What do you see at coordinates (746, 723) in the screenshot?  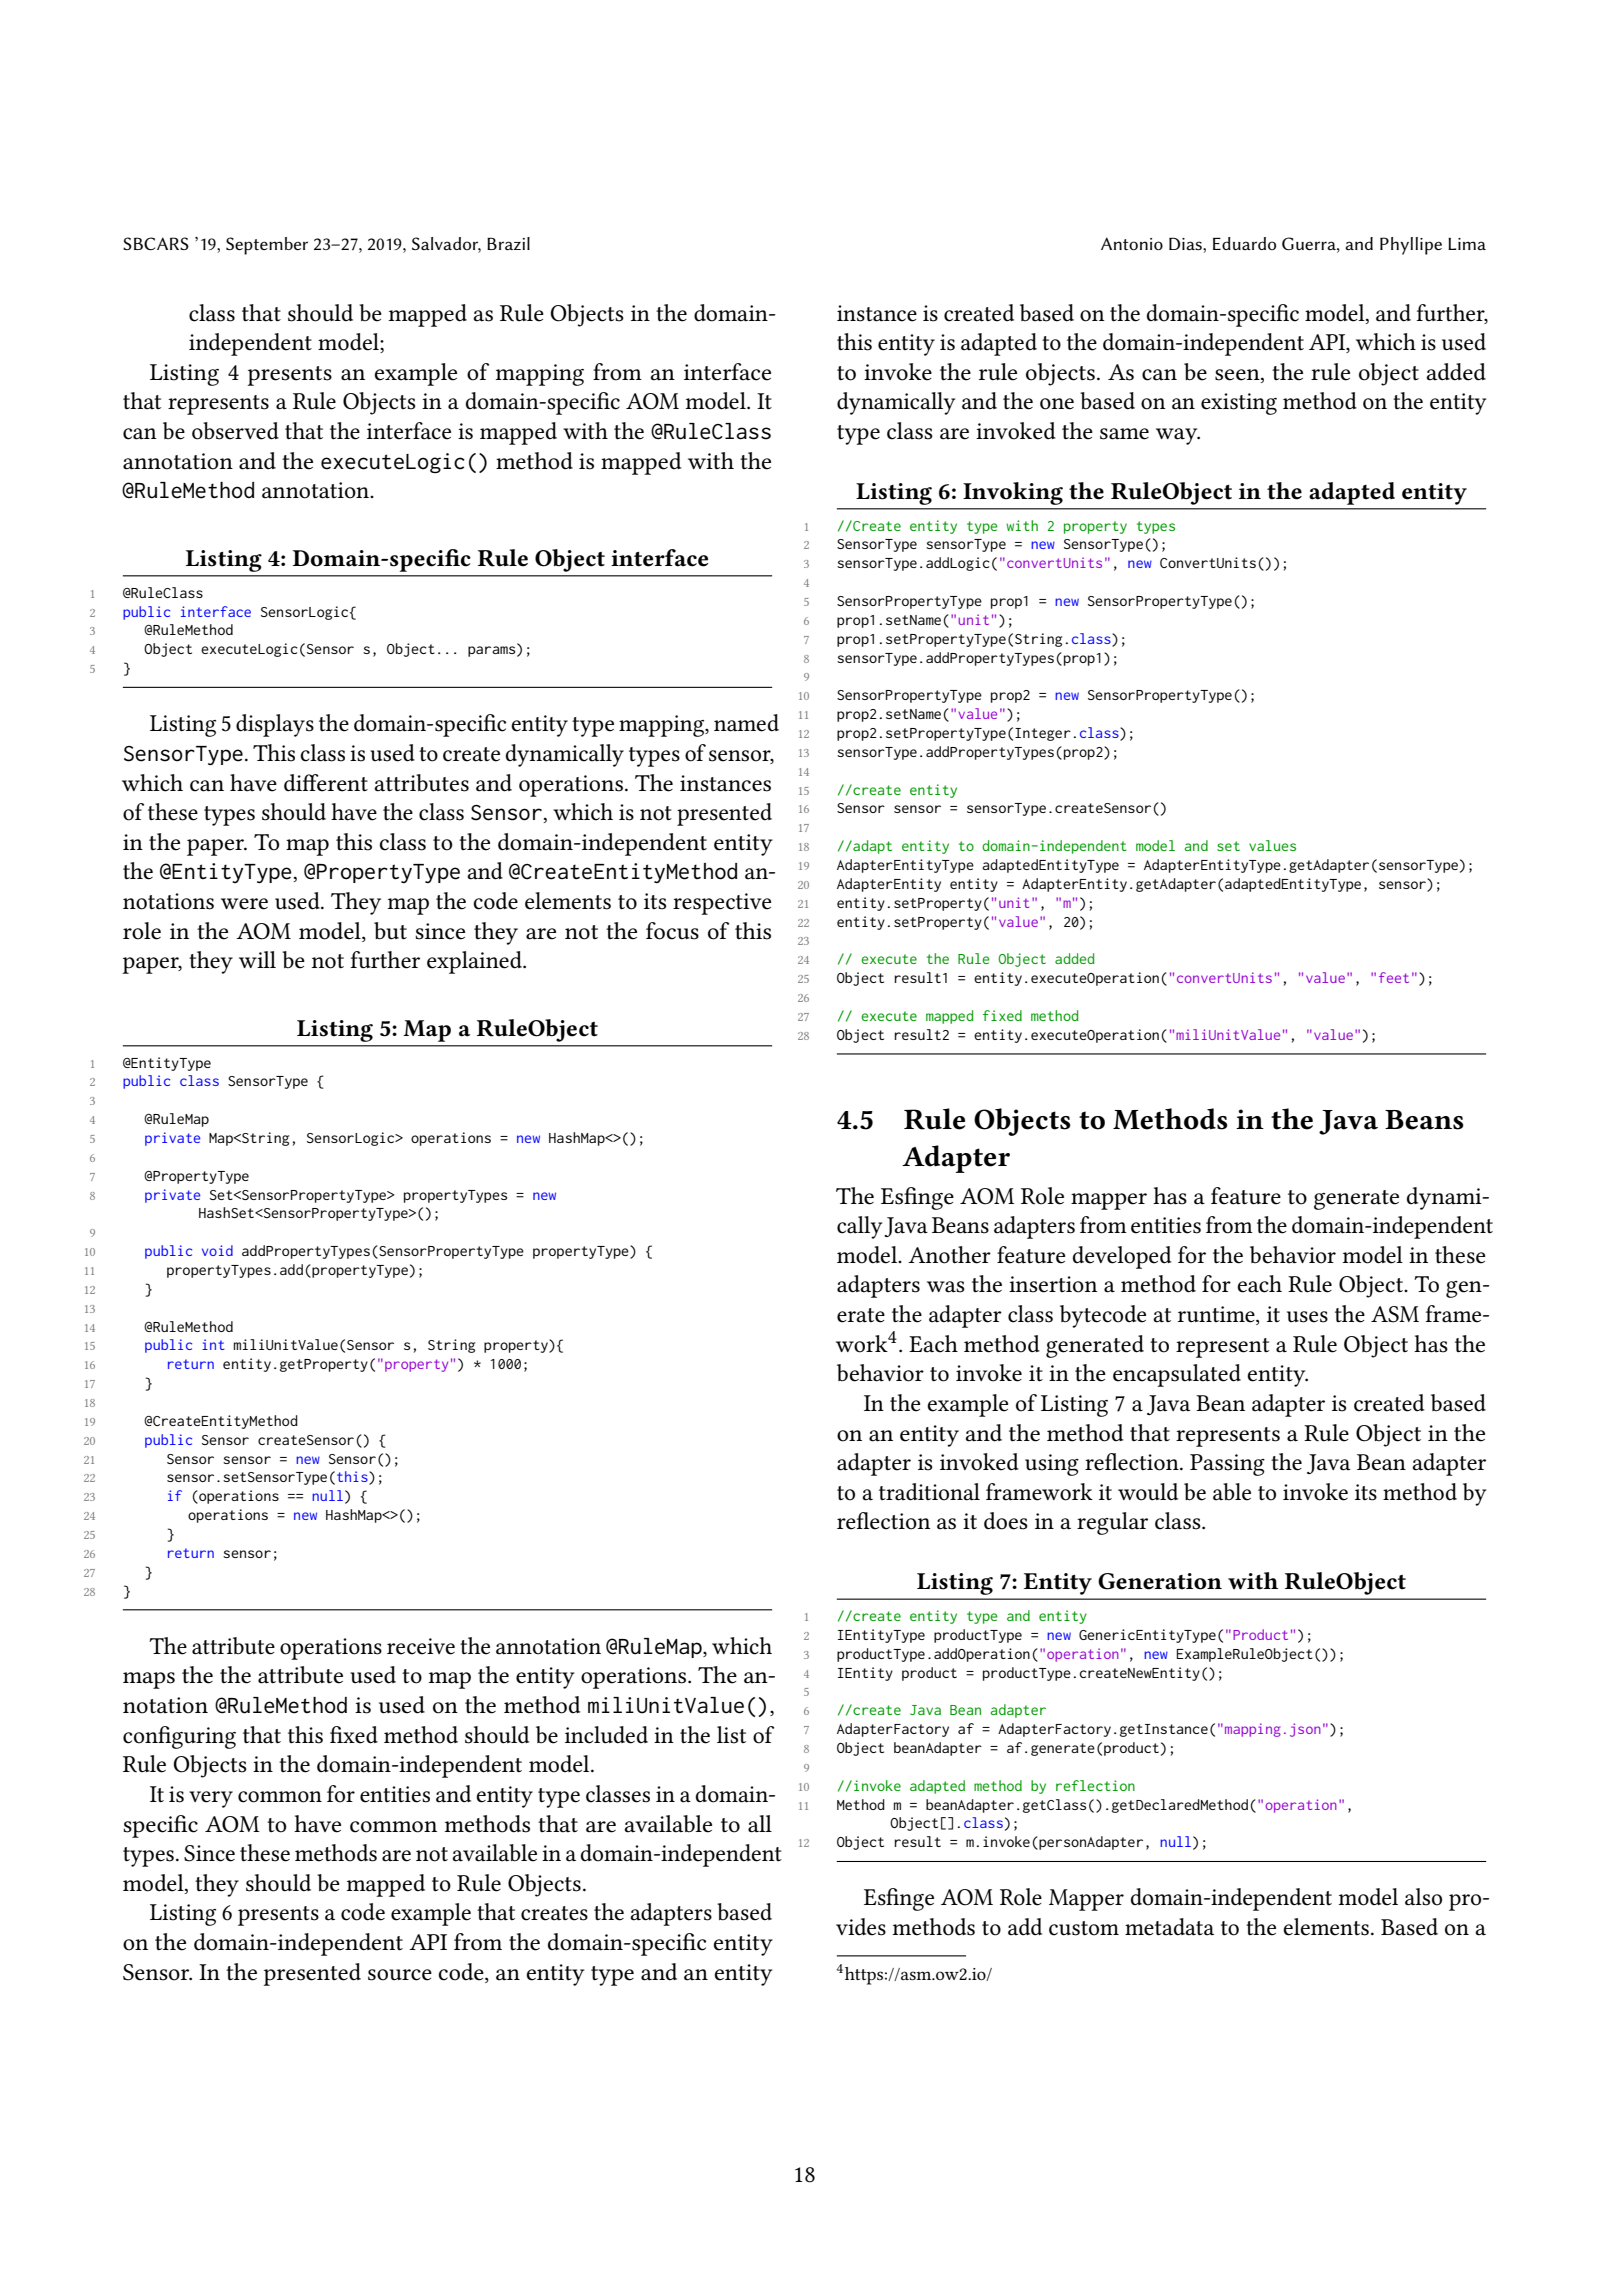 I see `named` at bounding box center [746, 723].
